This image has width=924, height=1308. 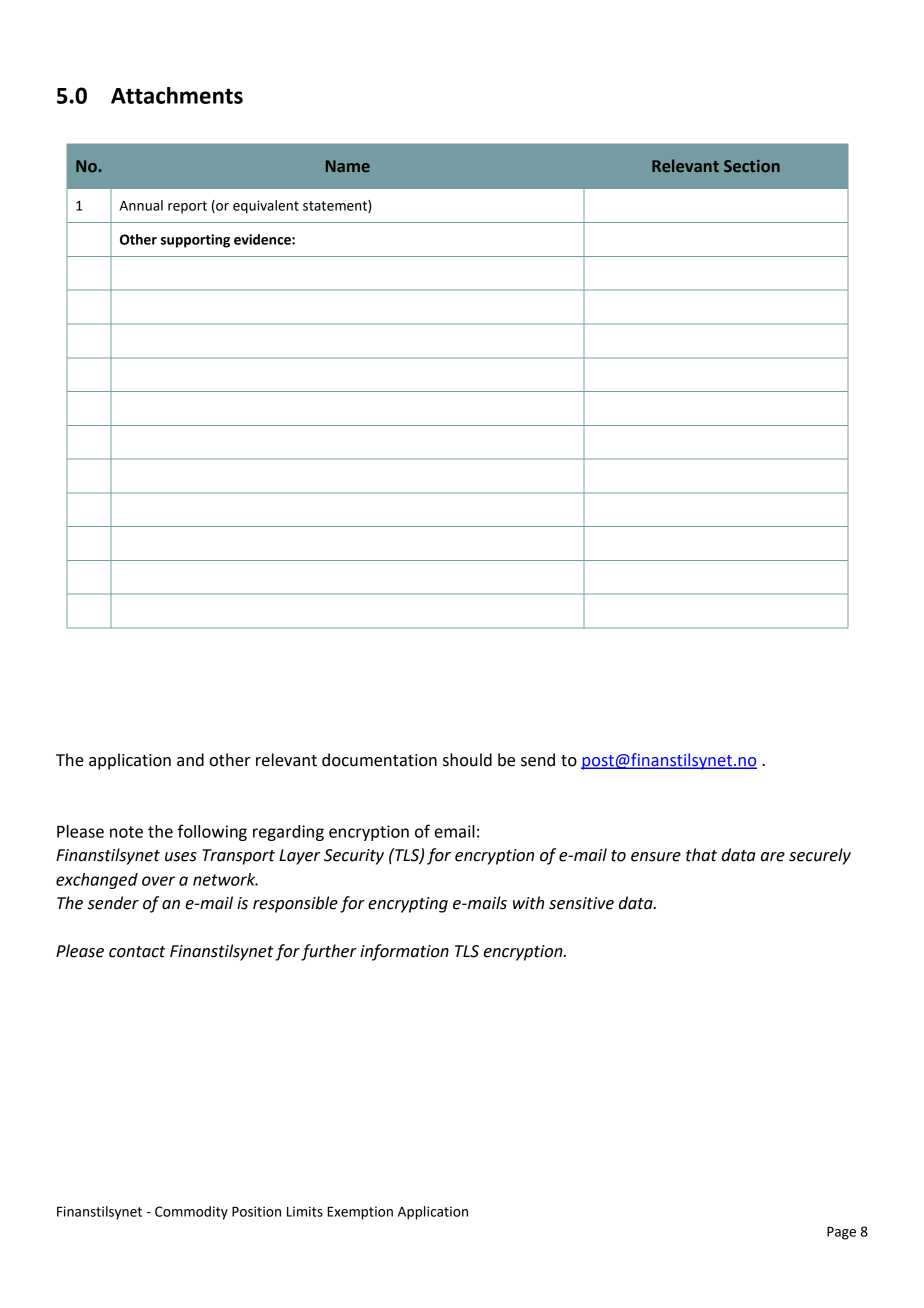 What do you see at coordinates (177, 95) in the image?
I see `Attachments` at bounding box center [177, 95].
